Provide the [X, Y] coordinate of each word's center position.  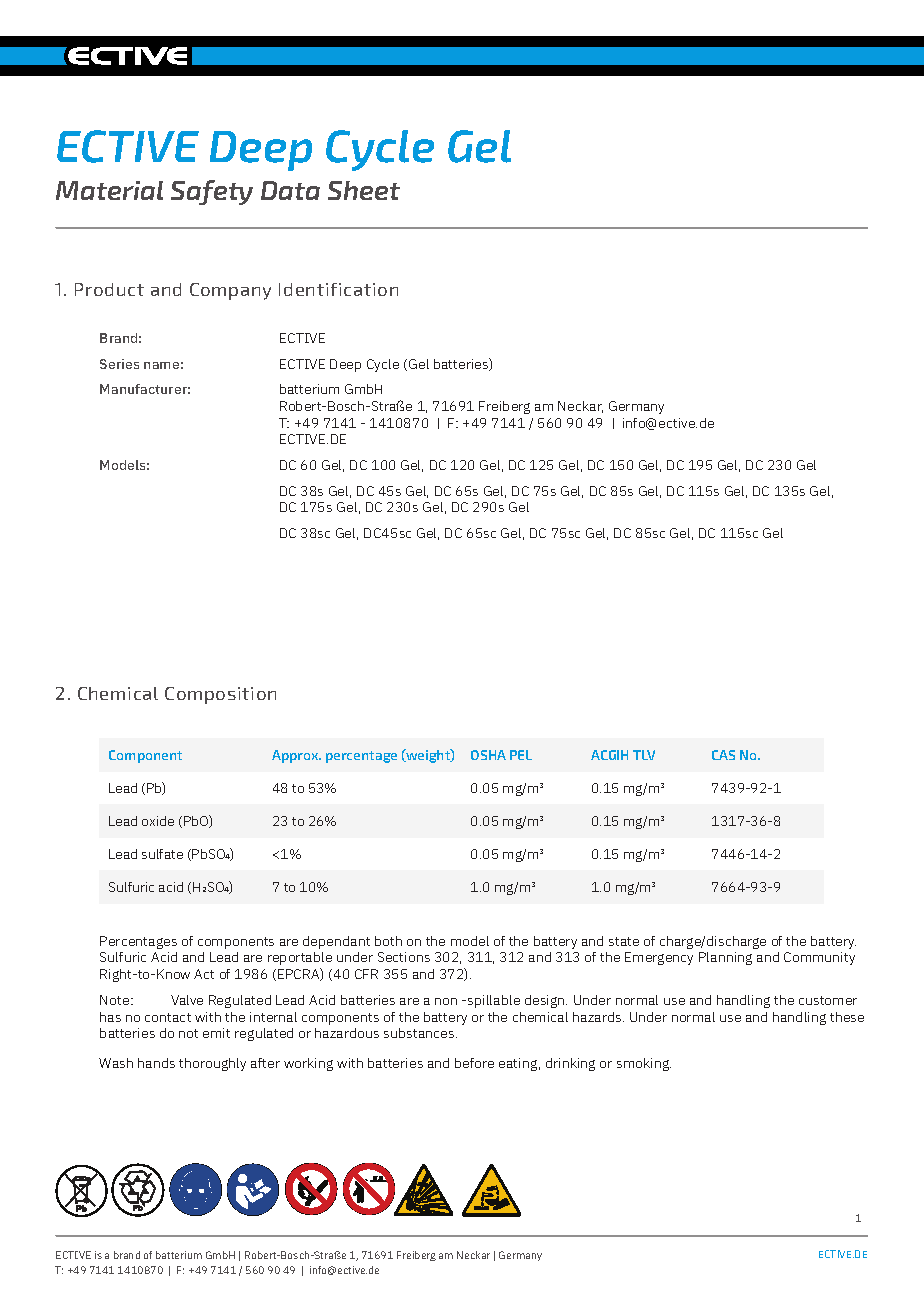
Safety [212, 192]
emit [216, 1033]
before [474, 1063]
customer [828, 1000]
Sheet [364, 190]
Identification [338, 289]
